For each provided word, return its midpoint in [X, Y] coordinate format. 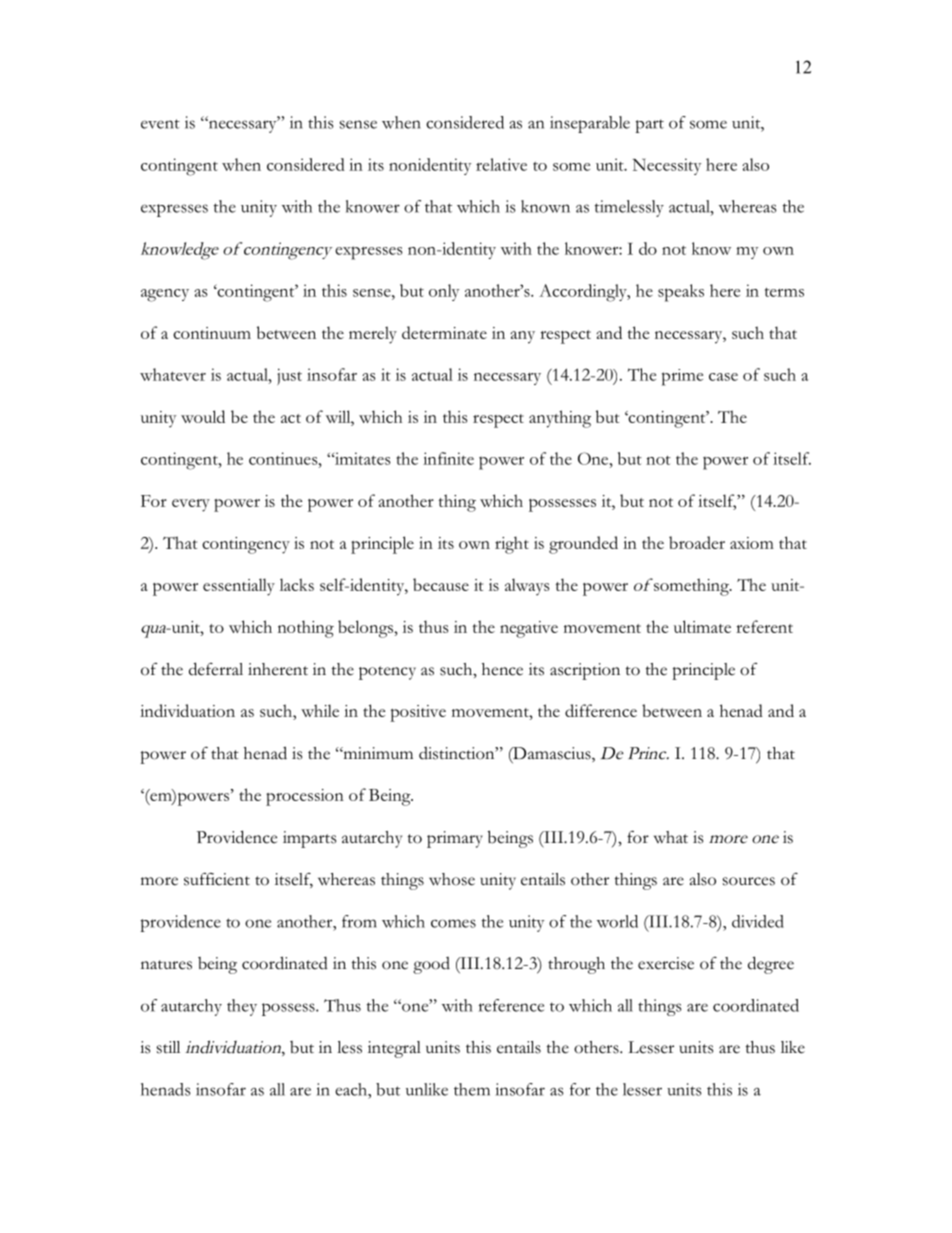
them [472, 1089]
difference [601, 710]
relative [501, 164]
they [242, 1007]
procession [305, 797]
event [160, 124]
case [723, 377]
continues [284, 458]
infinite [448, 458]
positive [418, 713]
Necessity [666, 166]
